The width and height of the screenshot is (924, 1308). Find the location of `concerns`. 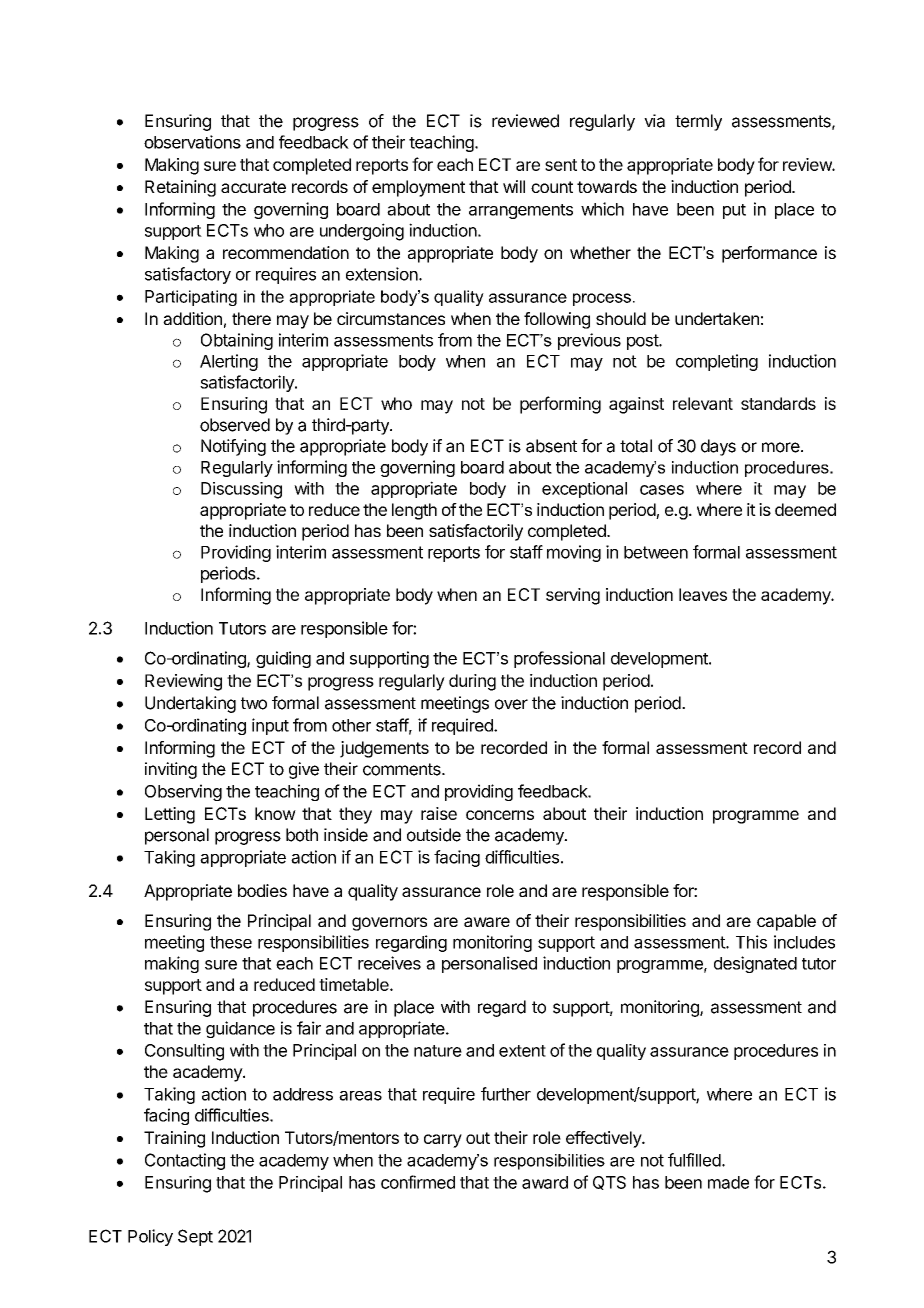

concerns is located at coordinates (500, 815).
